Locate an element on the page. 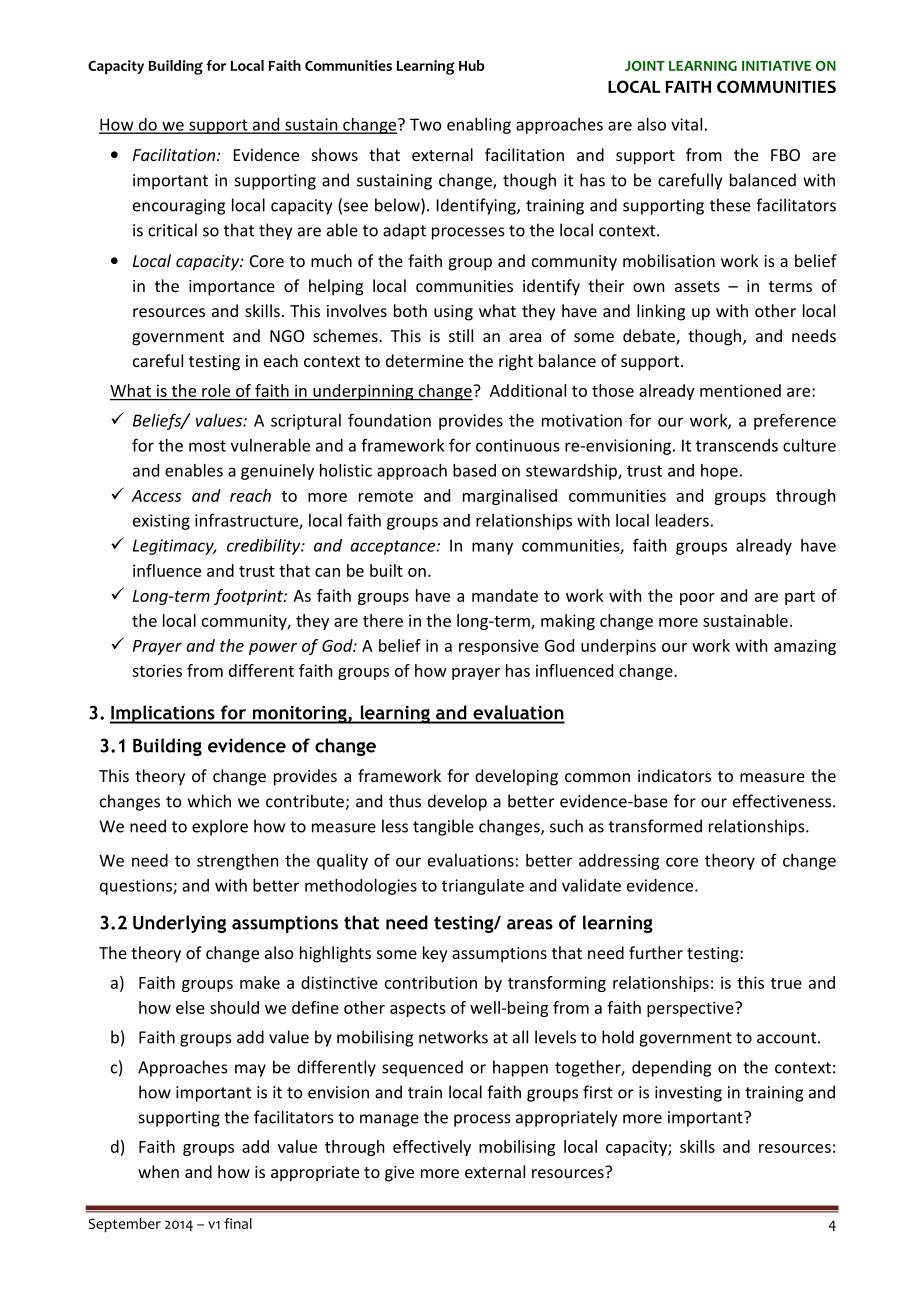  vital is located at coordinates (686, 124).
